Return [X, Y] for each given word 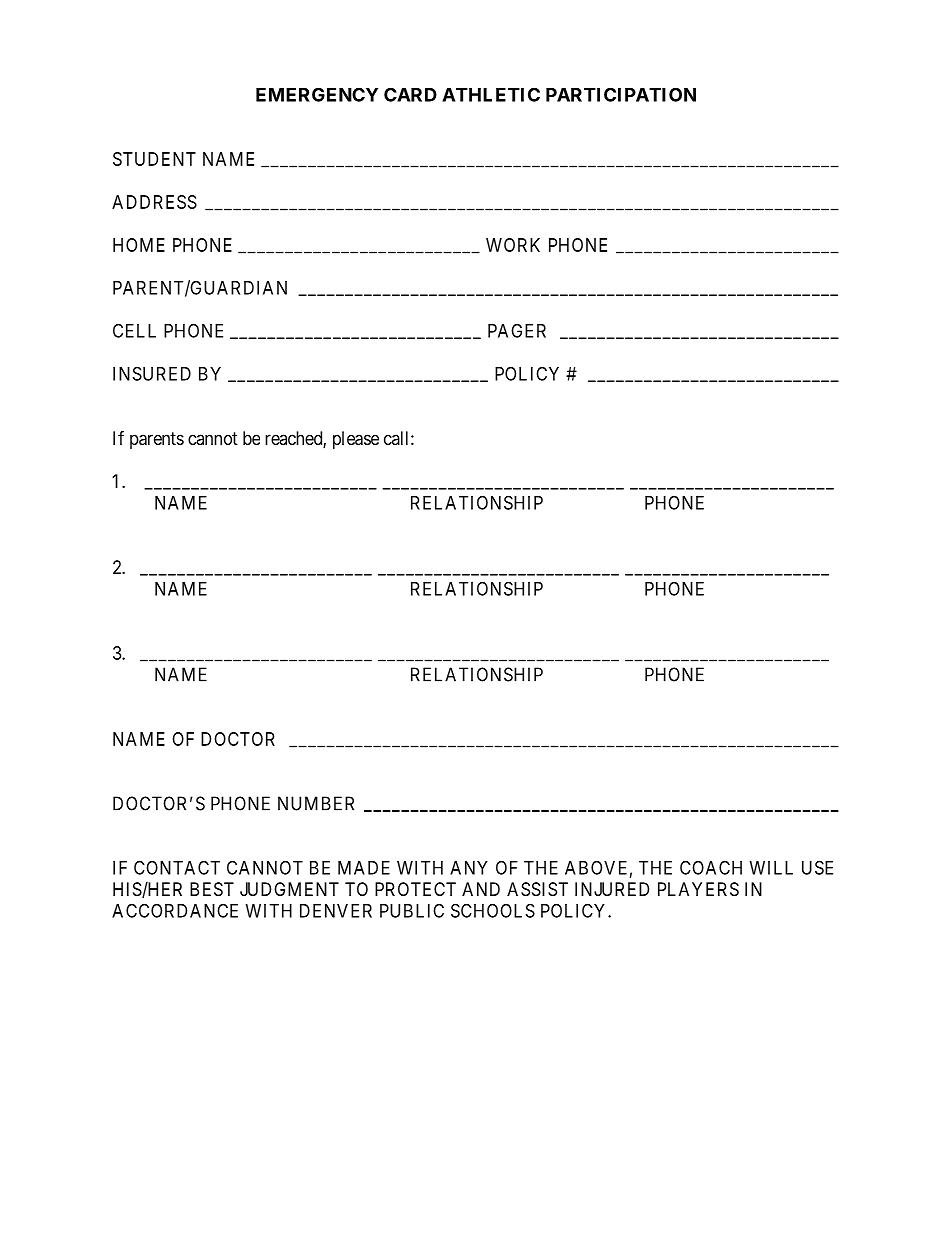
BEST [212, 889]
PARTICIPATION [621, 94]
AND [481, 889]
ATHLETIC [491, 94]
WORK [513, 245]
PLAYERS [698, 889]
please [356, 440]
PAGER [517, 330]
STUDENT [154, 159]
